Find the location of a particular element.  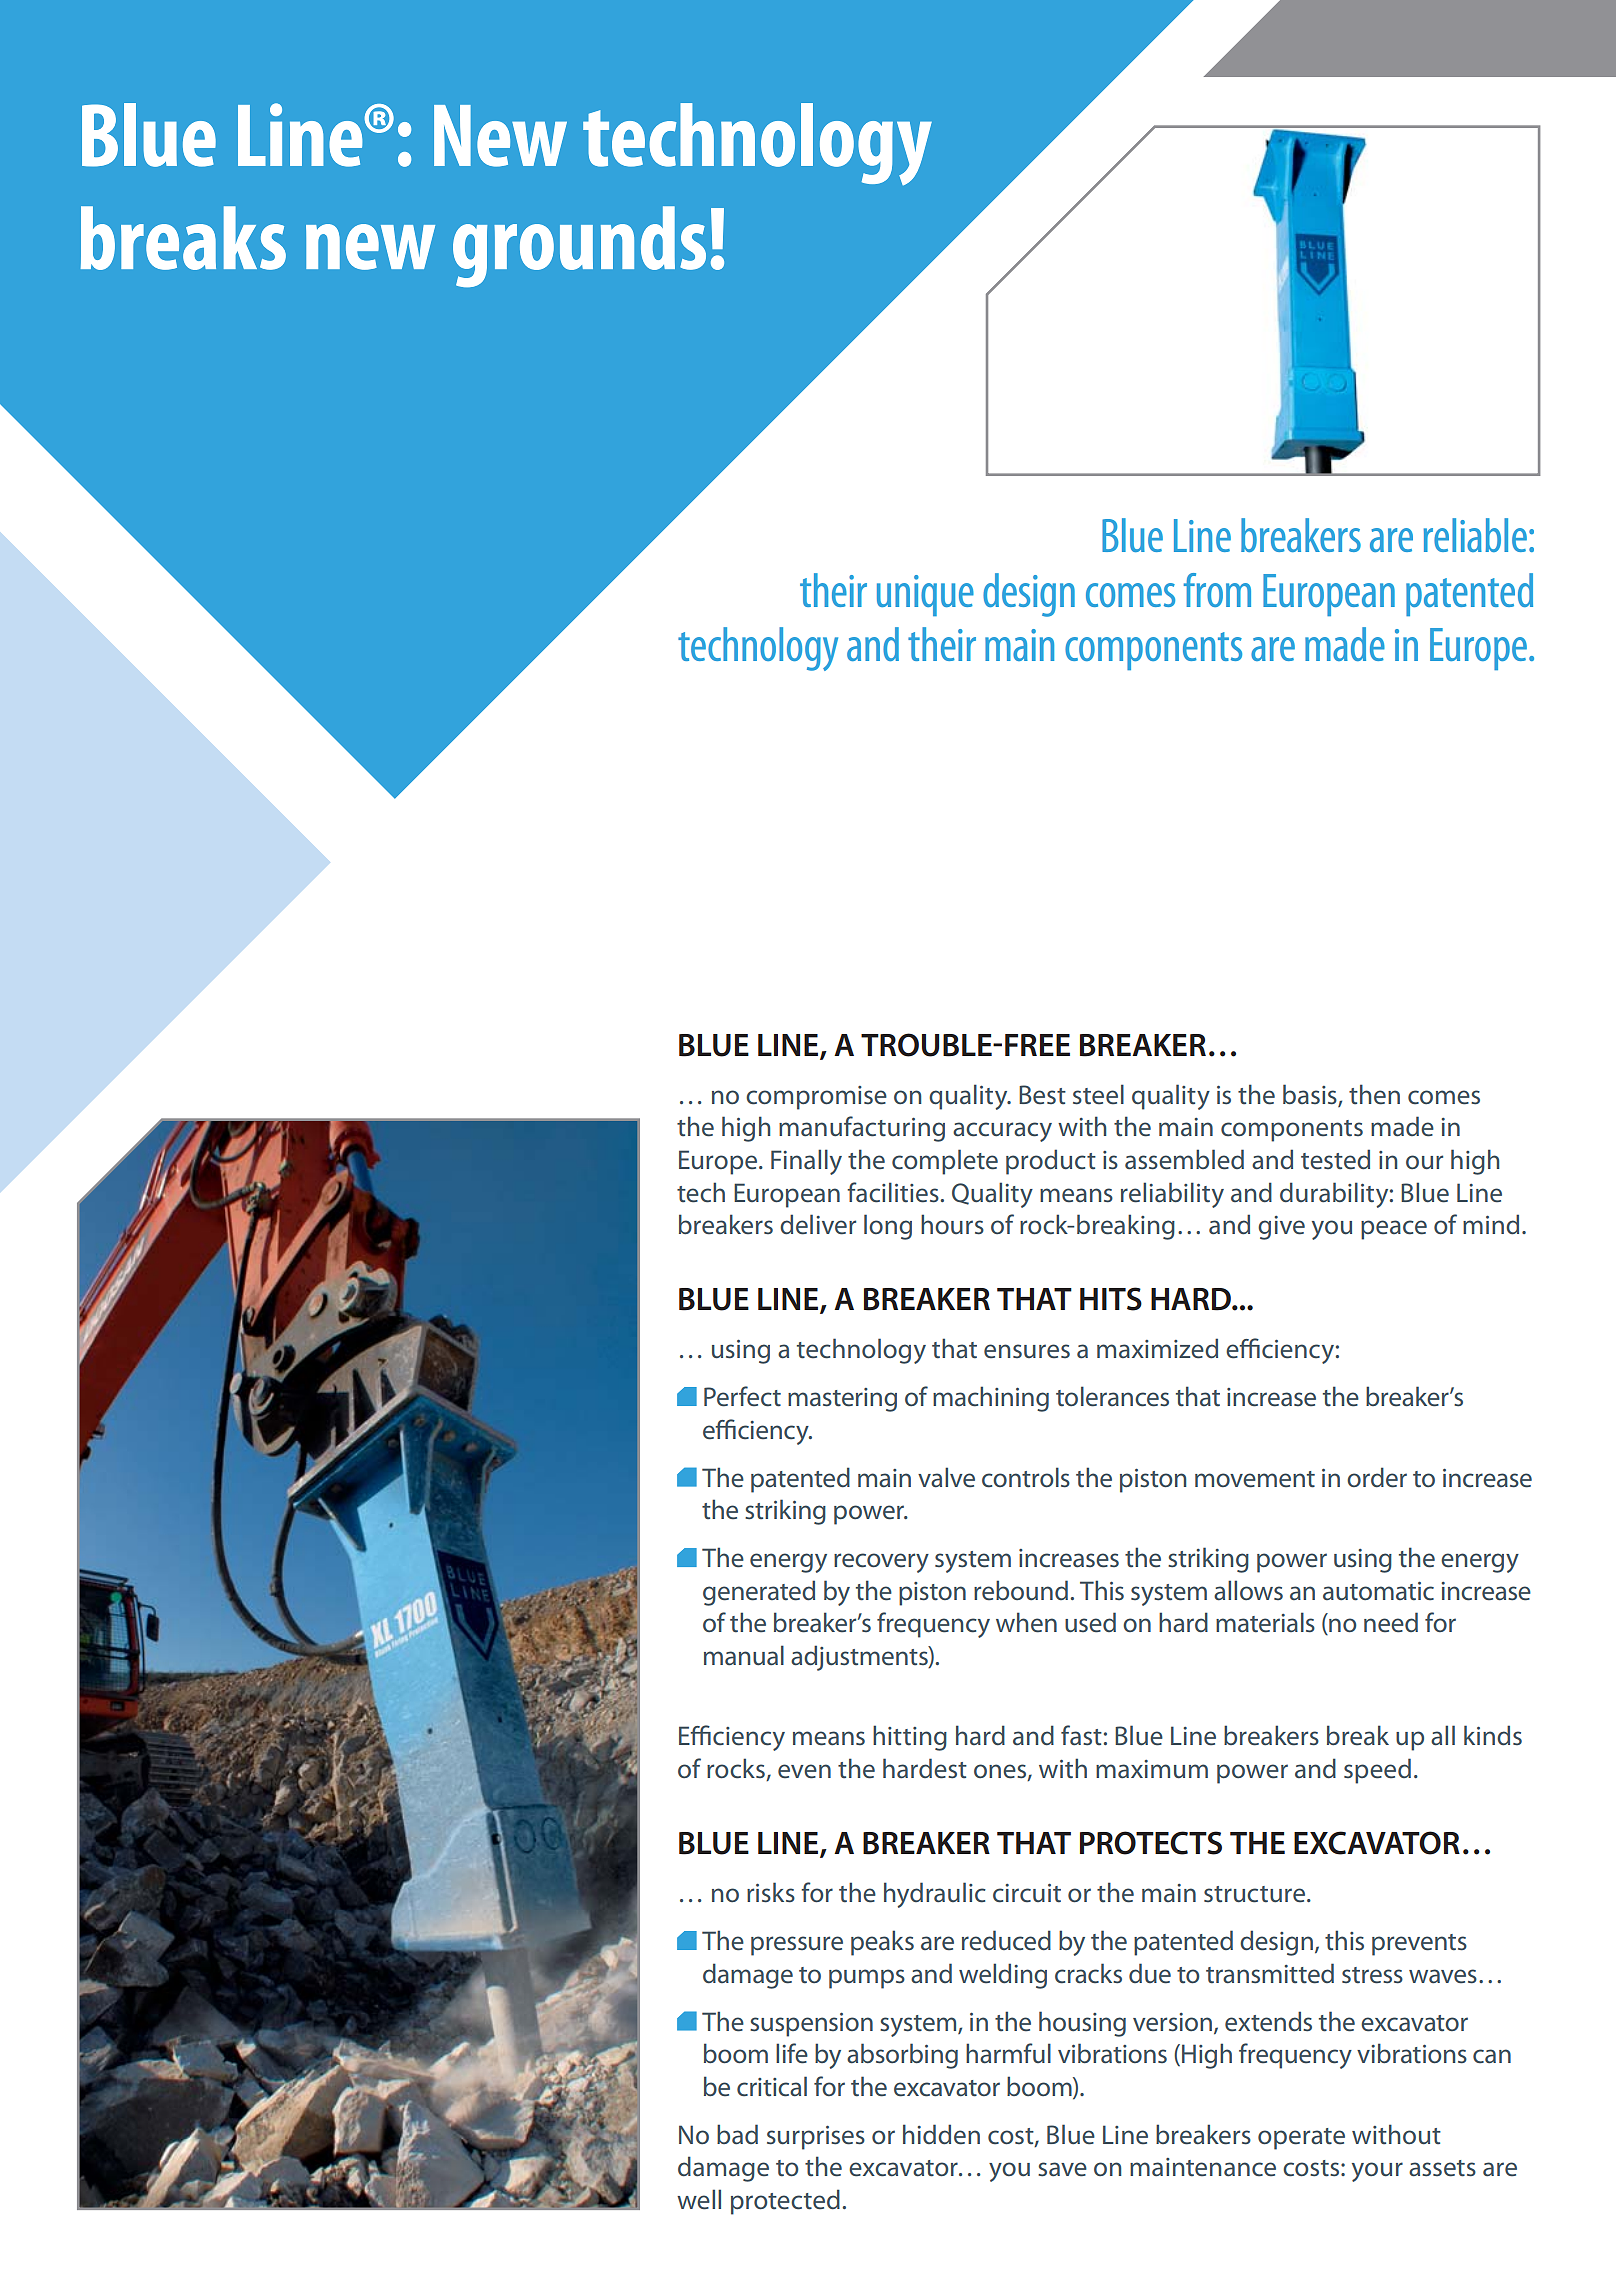

save is located at coordinates (1062, 2169).
